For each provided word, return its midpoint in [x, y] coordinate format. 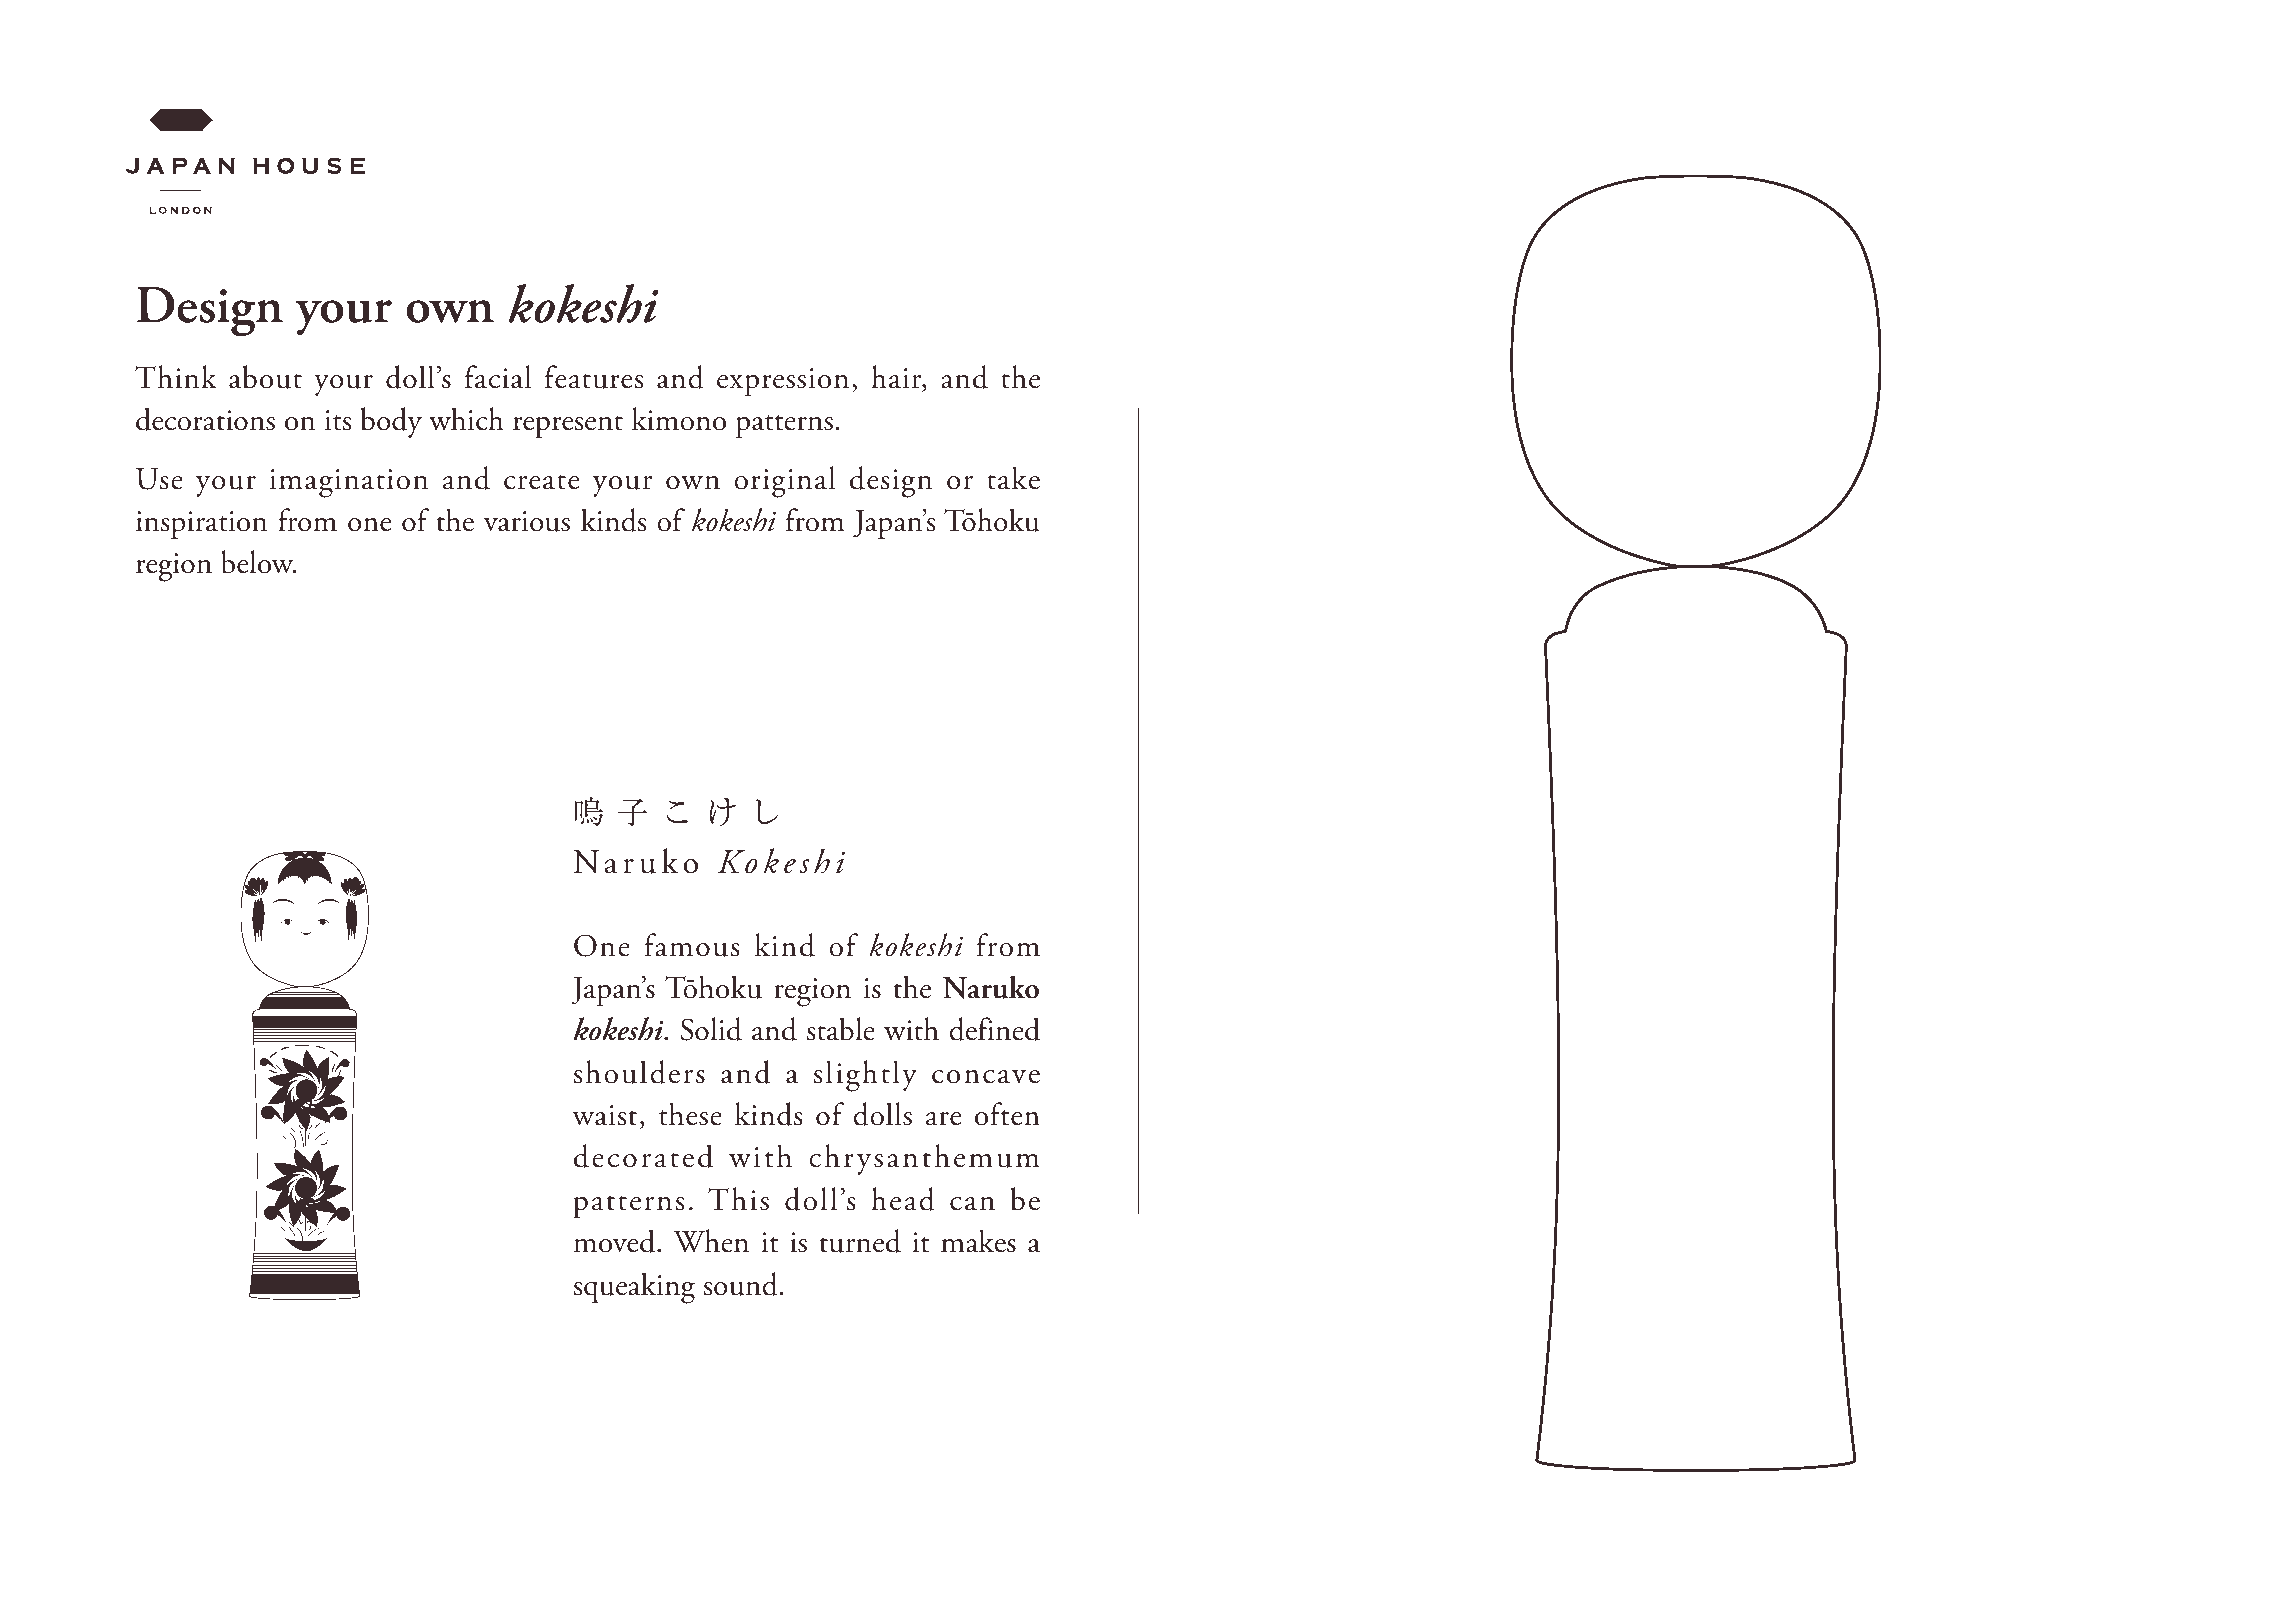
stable [841, 1029]
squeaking [634, 1288]
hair [897, 378]
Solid [711, 1029]
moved [616, 1241]
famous [692, 945]
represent [568, 426]
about [265, 377]
